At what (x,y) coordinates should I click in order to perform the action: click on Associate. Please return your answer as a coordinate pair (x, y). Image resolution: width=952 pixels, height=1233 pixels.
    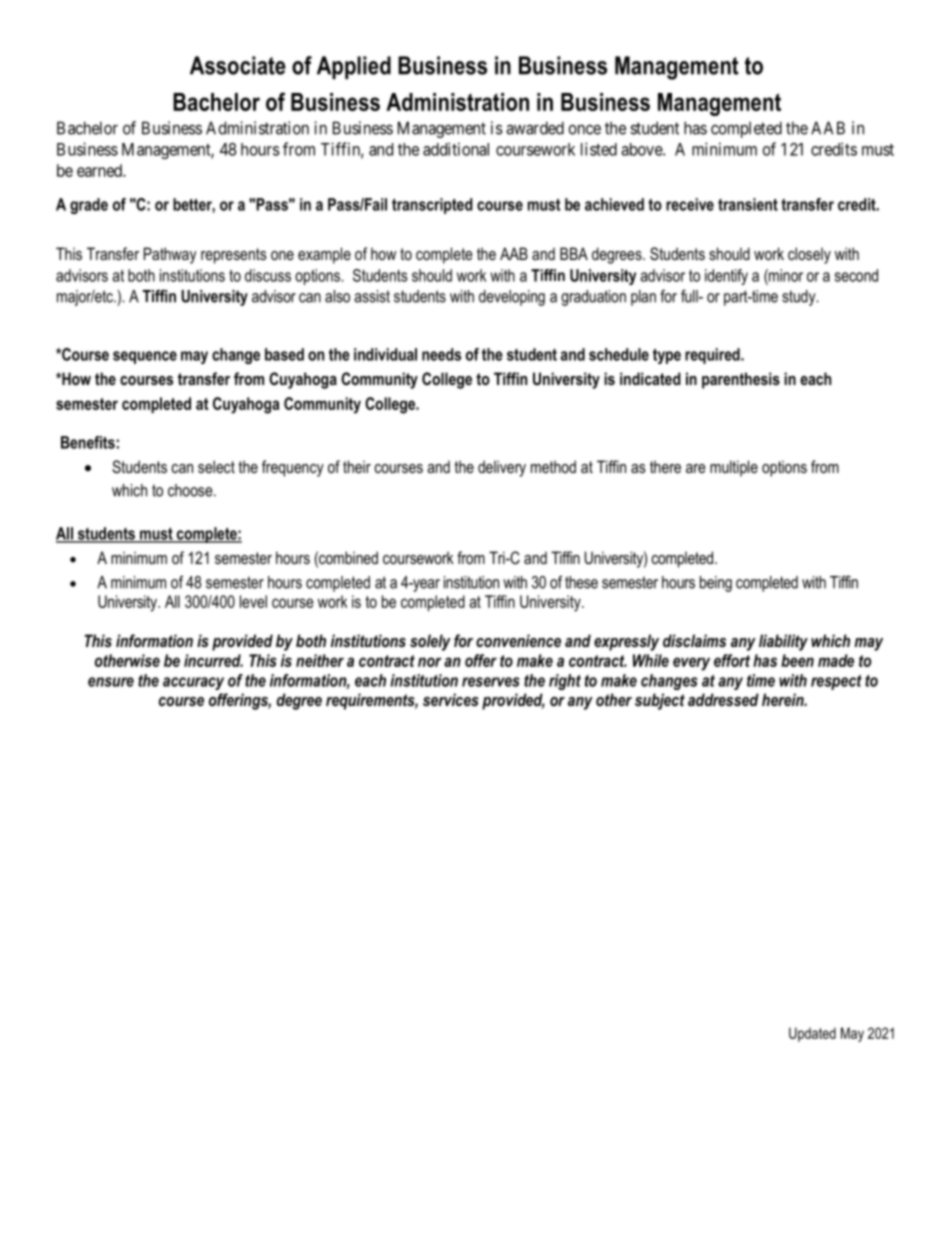
    Looking at the image, I should click on (238, 65).
